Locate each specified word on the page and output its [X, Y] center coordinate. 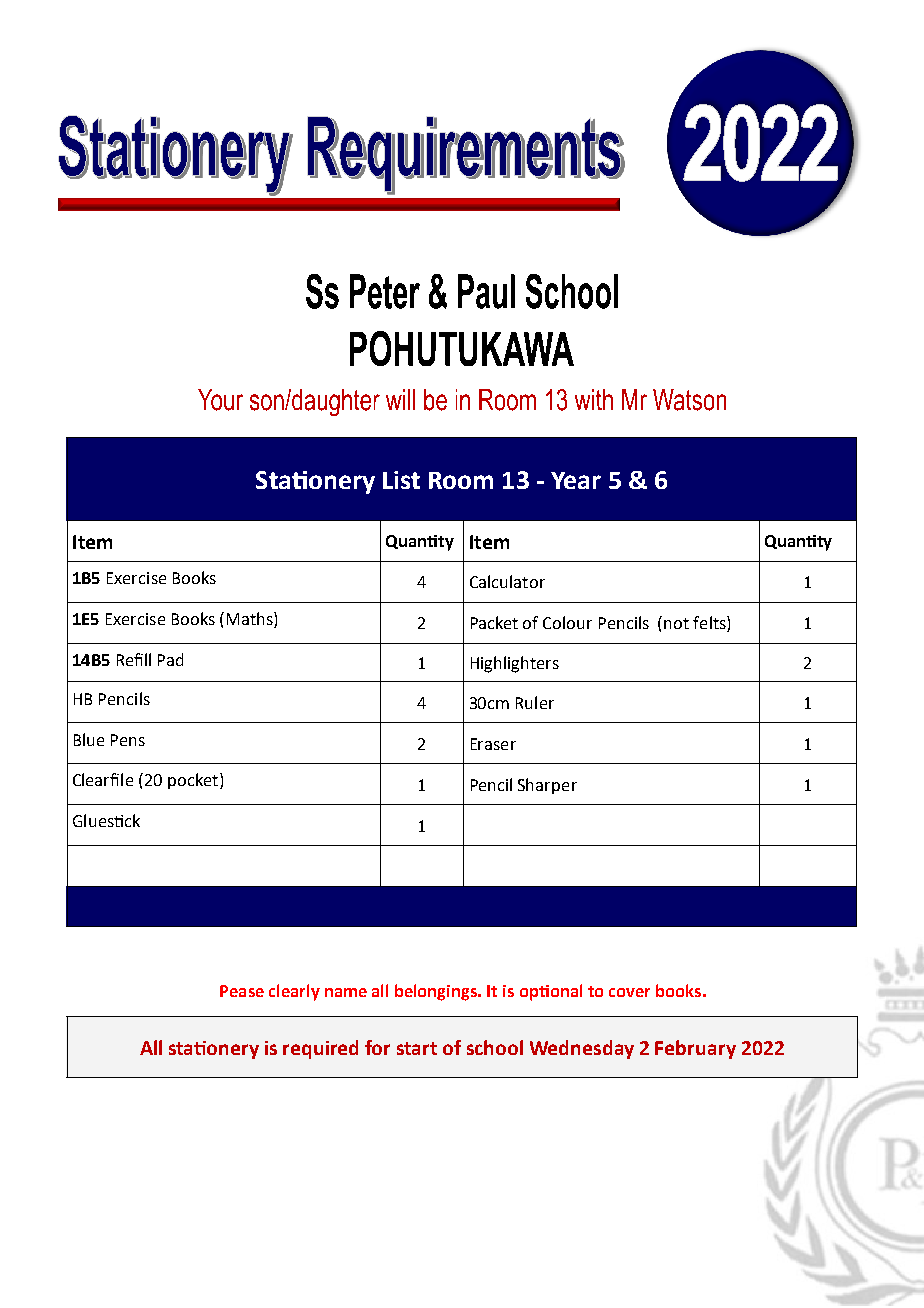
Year [576, 480]
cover [629, 992]
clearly [294, 992]
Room [461, 480]
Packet [494, 622]
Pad [170, 659]
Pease [242, 991]
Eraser [493, 744]
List [401, 480]
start [417, 1048]
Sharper [547, 786]
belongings [437, 992]
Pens [128, 740]
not [676, 623]
